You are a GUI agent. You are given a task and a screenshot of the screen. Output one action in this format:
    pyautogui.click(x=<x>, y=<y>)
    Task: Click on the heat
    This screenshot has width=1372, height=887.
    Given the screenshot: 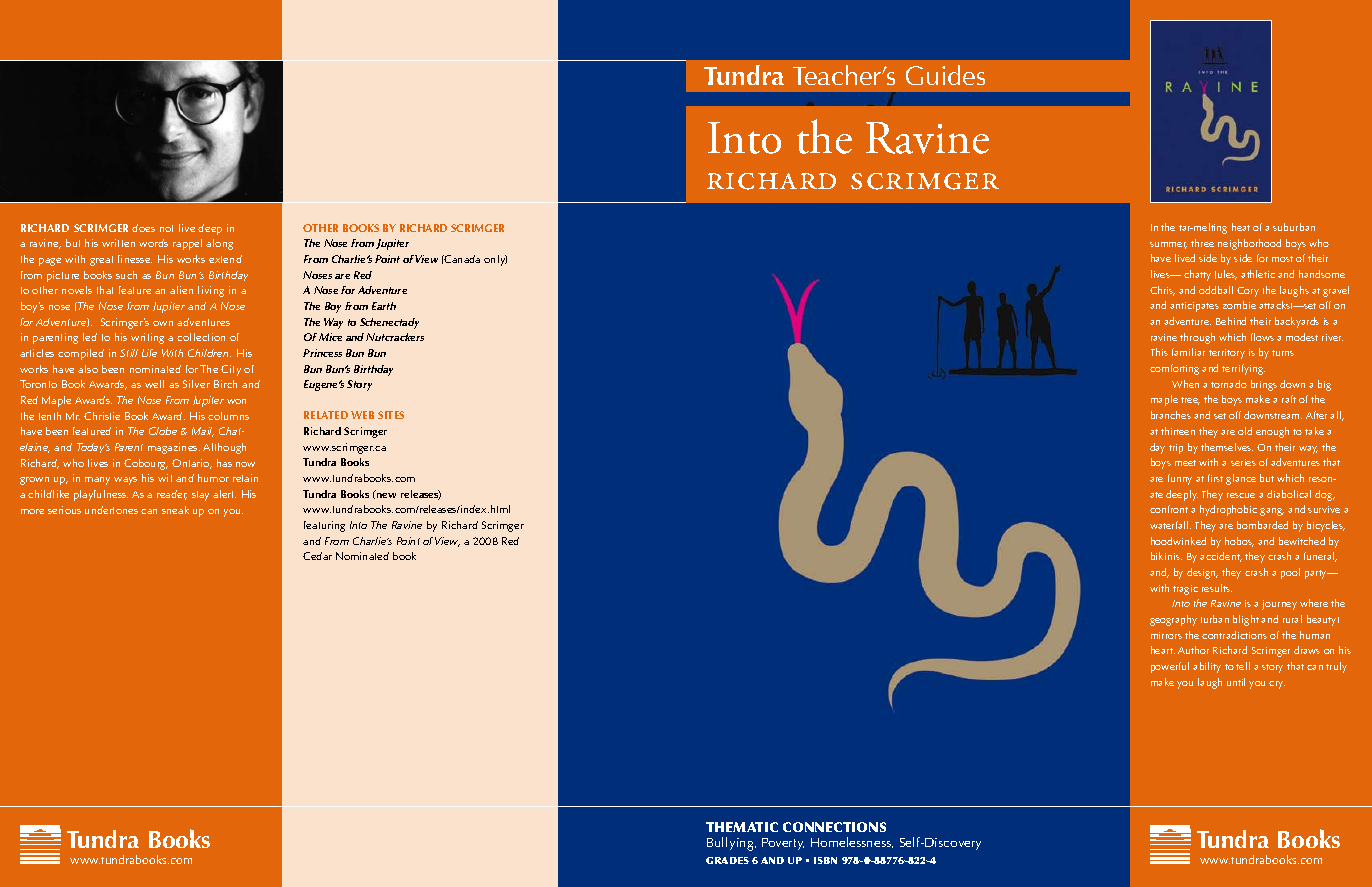 What is the action you would take?
    pyautogui.click(x=1241, y=227)
